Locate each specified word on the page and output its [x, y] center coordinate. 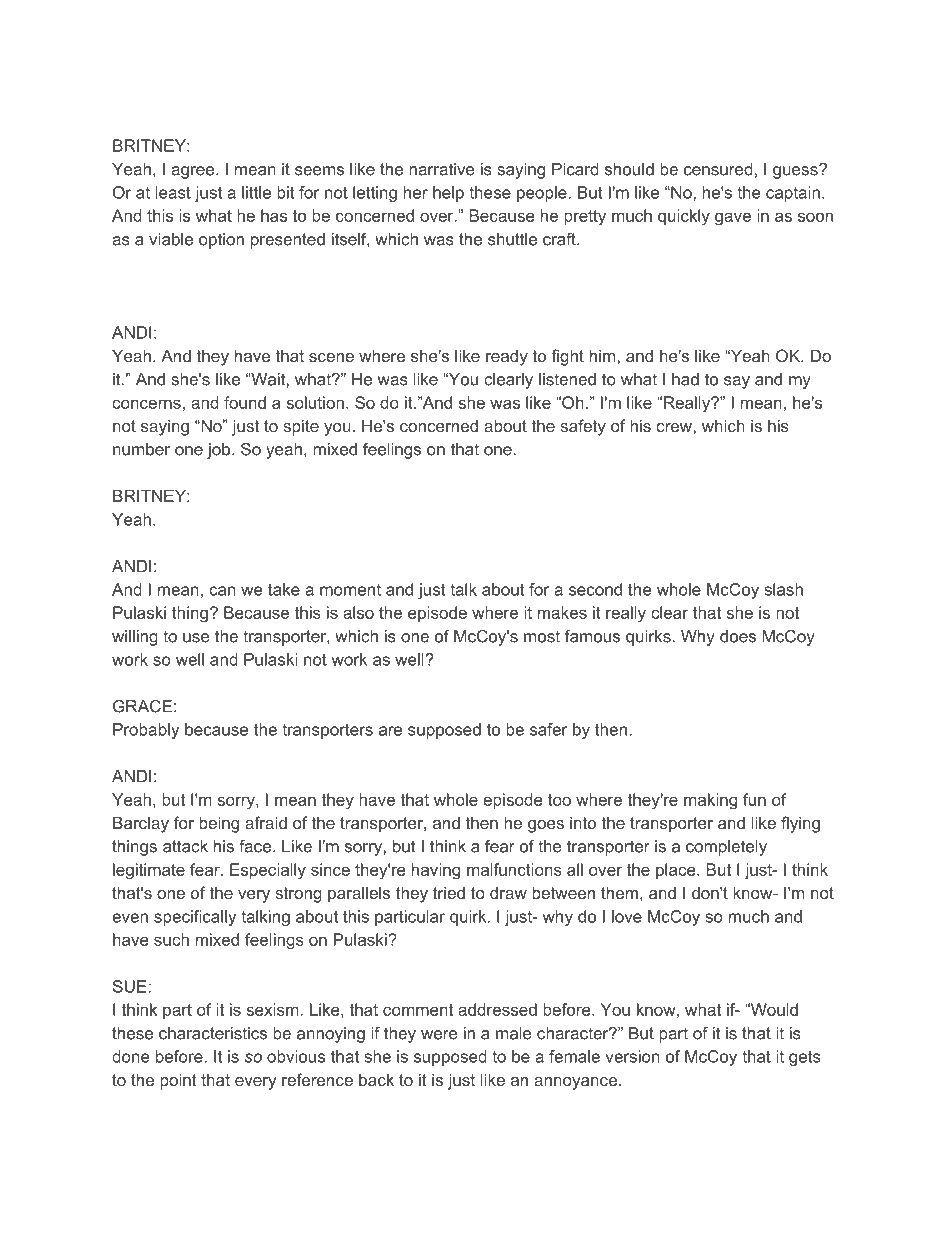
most [542, 636]
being [219, 824]
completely [726, 848]
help [448, 194]
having [436, 871]
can [222, 591]
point [178, 1081]
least [173, 192]
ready [507, 357]
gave [733, 219]
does [738, 636]
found [245, 402]
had [685, 379]
